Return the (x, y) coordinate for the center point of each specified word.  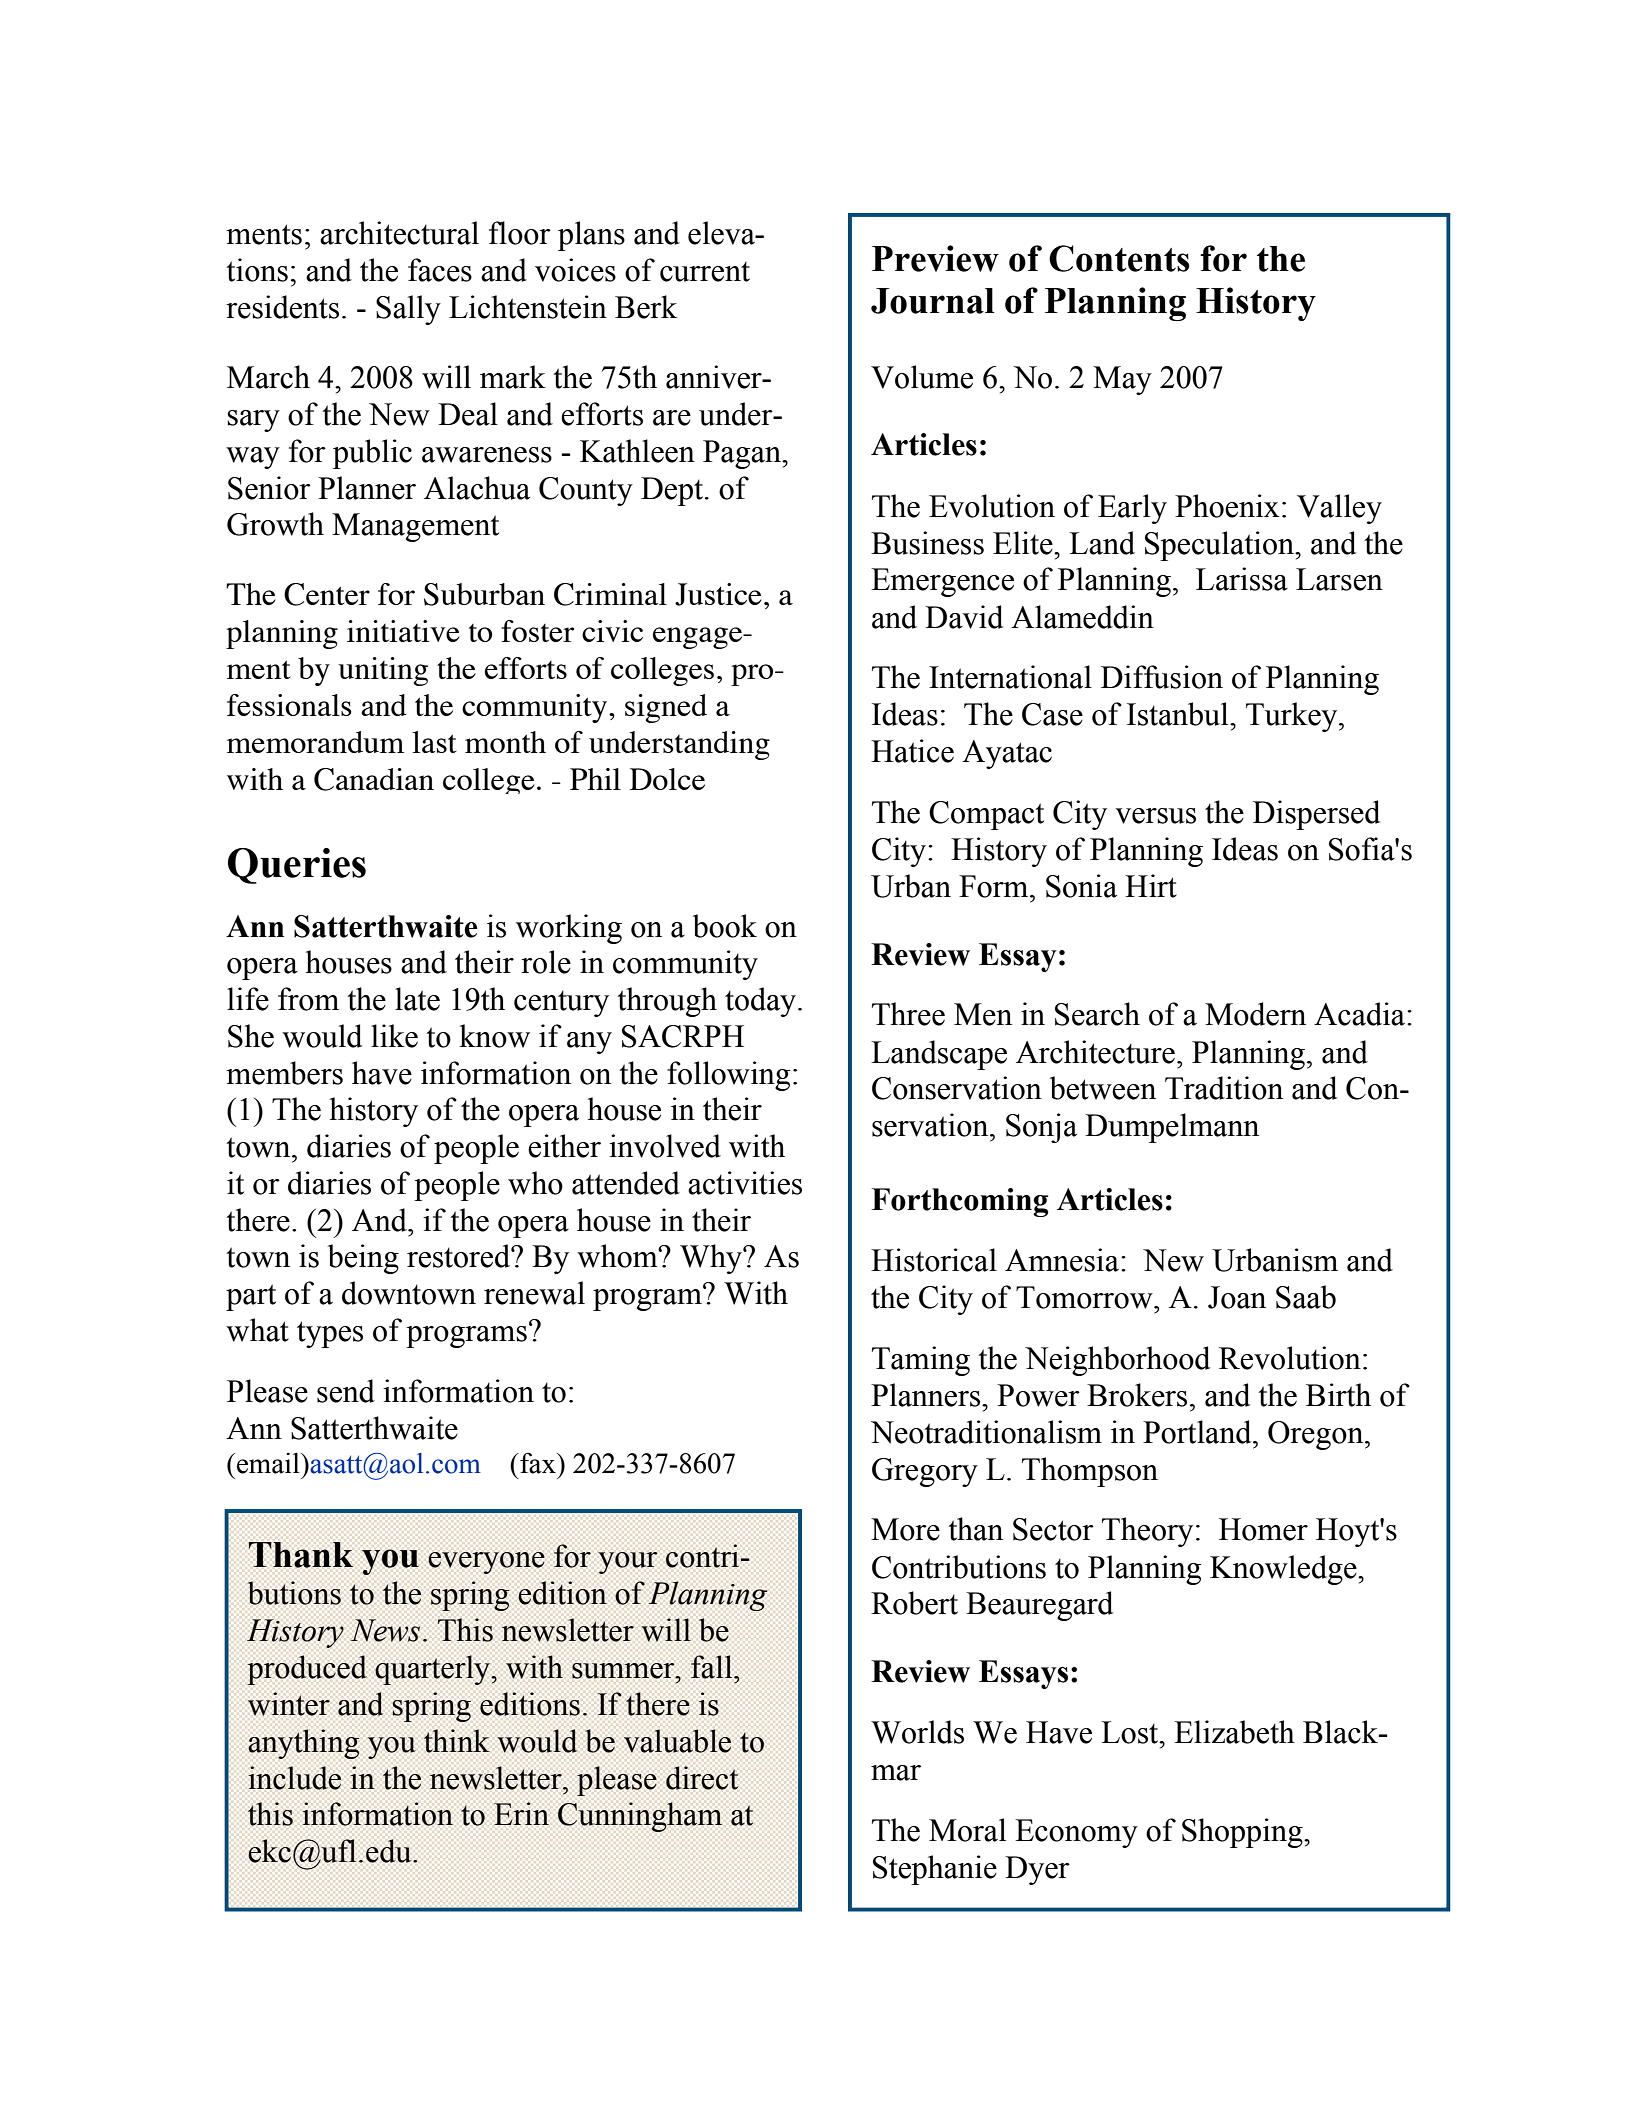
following (728, 1076)
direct (702, 1778)
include (294, 1778)
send (346, 1391)
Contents (1119, 258)
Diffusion (1162, 677)
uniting (383, 671)
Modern (1255, 1014)
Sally (408, 310)
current (705, 271)
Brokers (1137, 1395)
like (394, 1036)
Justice (718, 594)
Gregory (925, 1472)
